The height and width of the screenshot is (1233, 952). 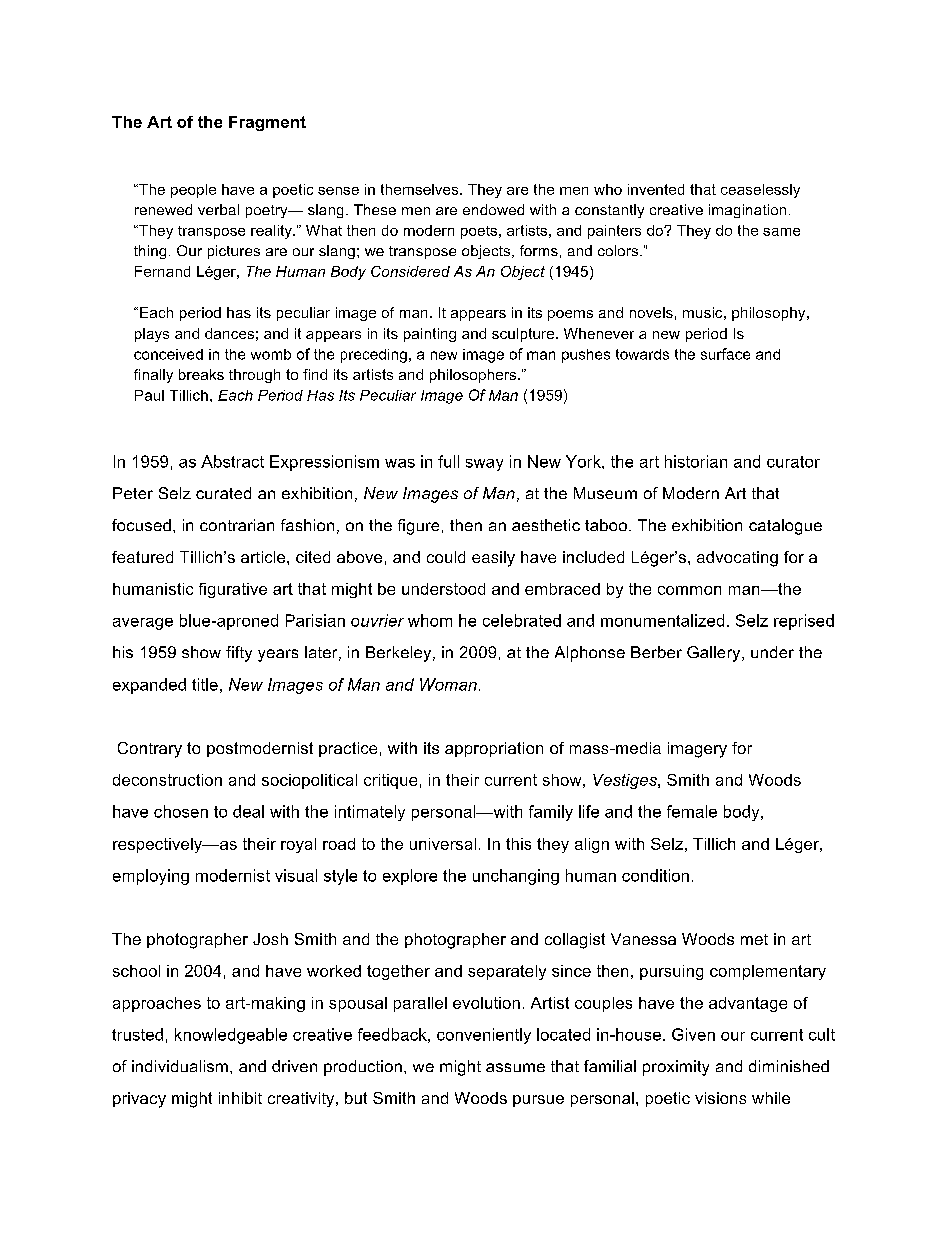 What do you see at coordinates (515, 1067) in the screenshot?
I see `assume` at bounding box center [515, 1067].
